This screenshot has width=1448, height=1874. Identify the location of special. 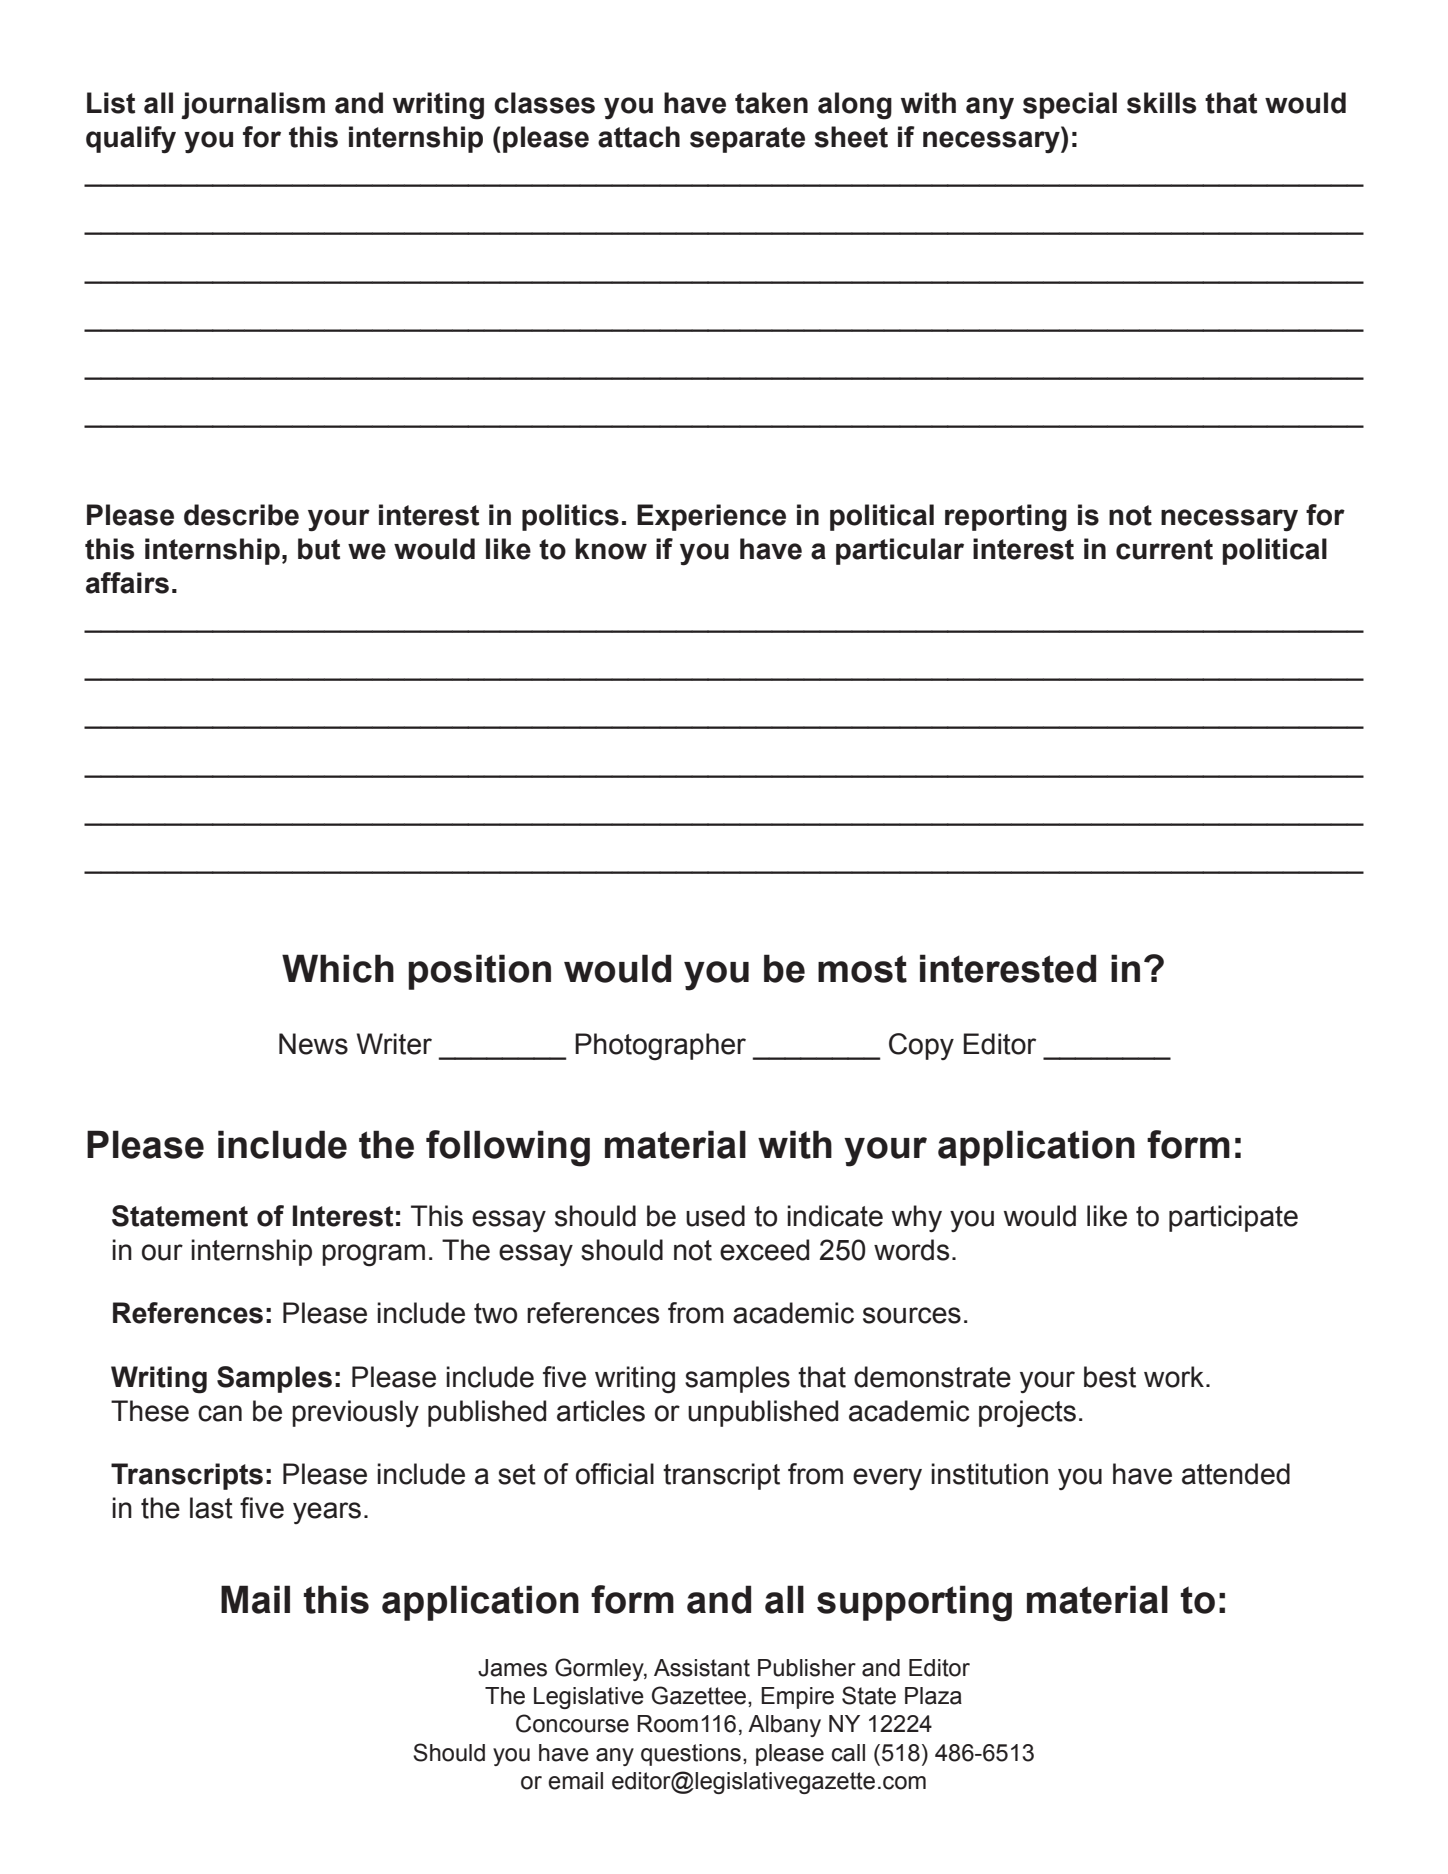
(1070, 105).
